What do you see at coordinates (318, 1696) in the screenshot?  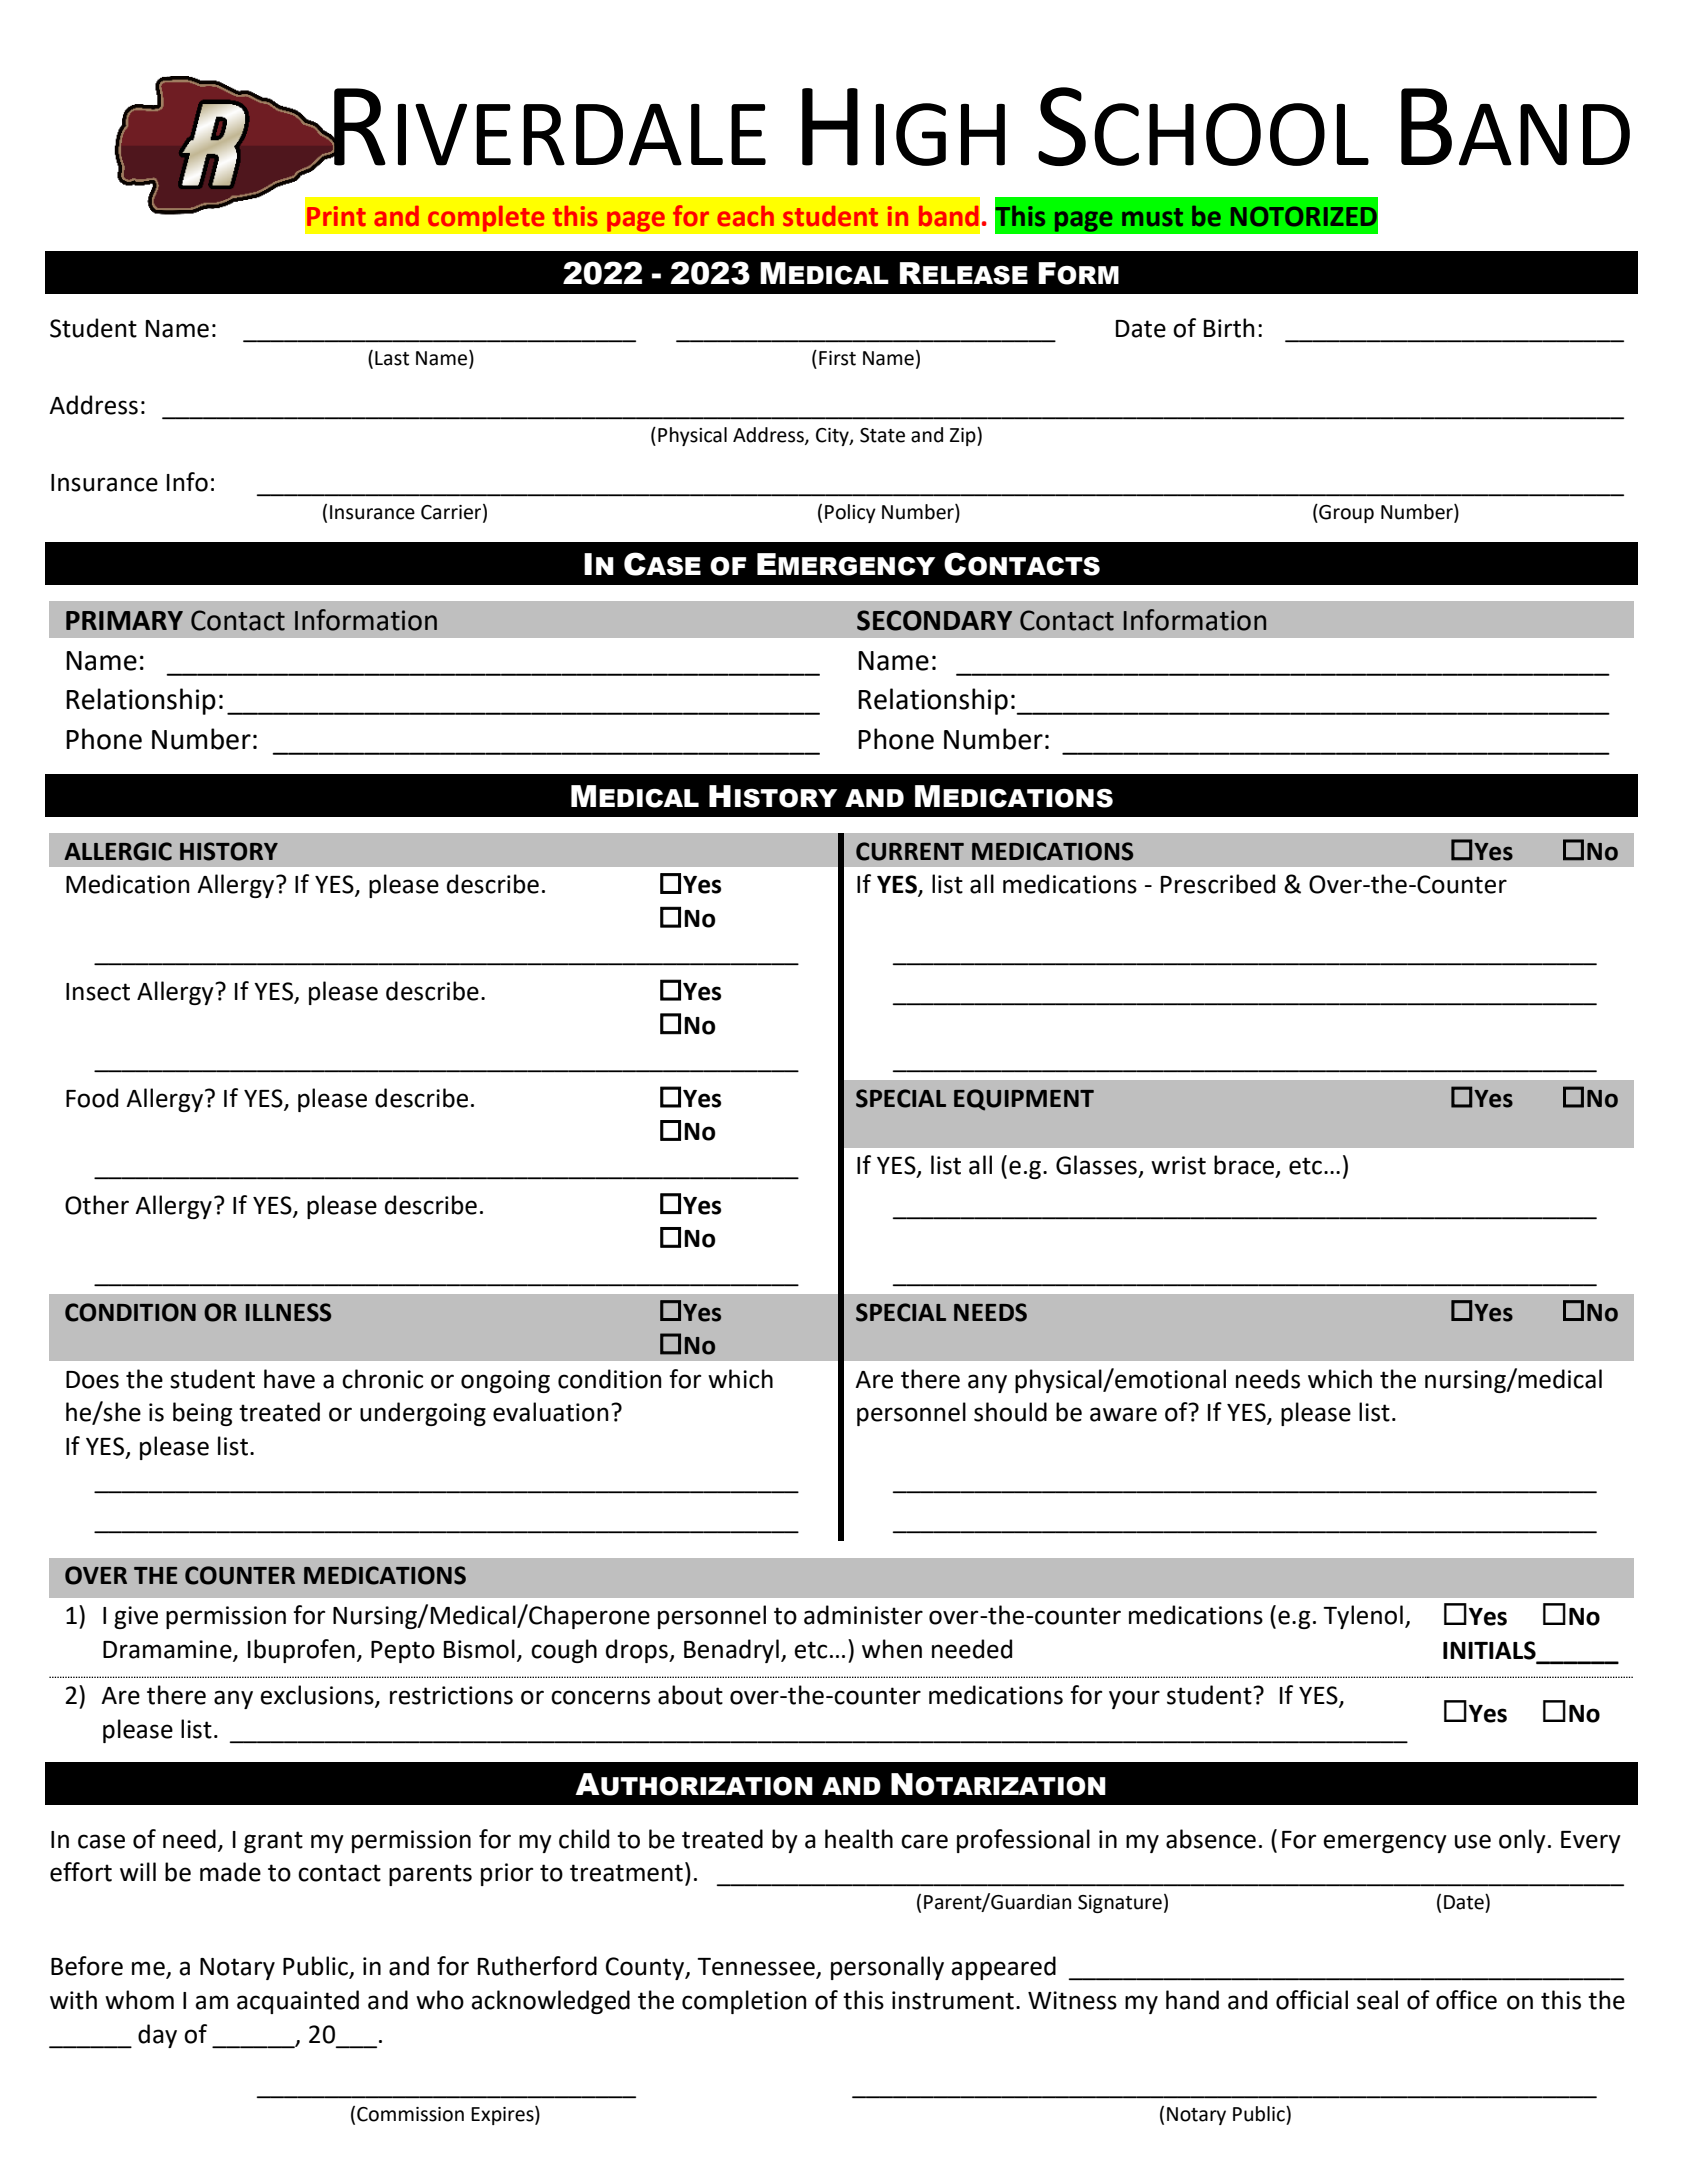 I see `exclusions` at bounding box center [318, 1696].
